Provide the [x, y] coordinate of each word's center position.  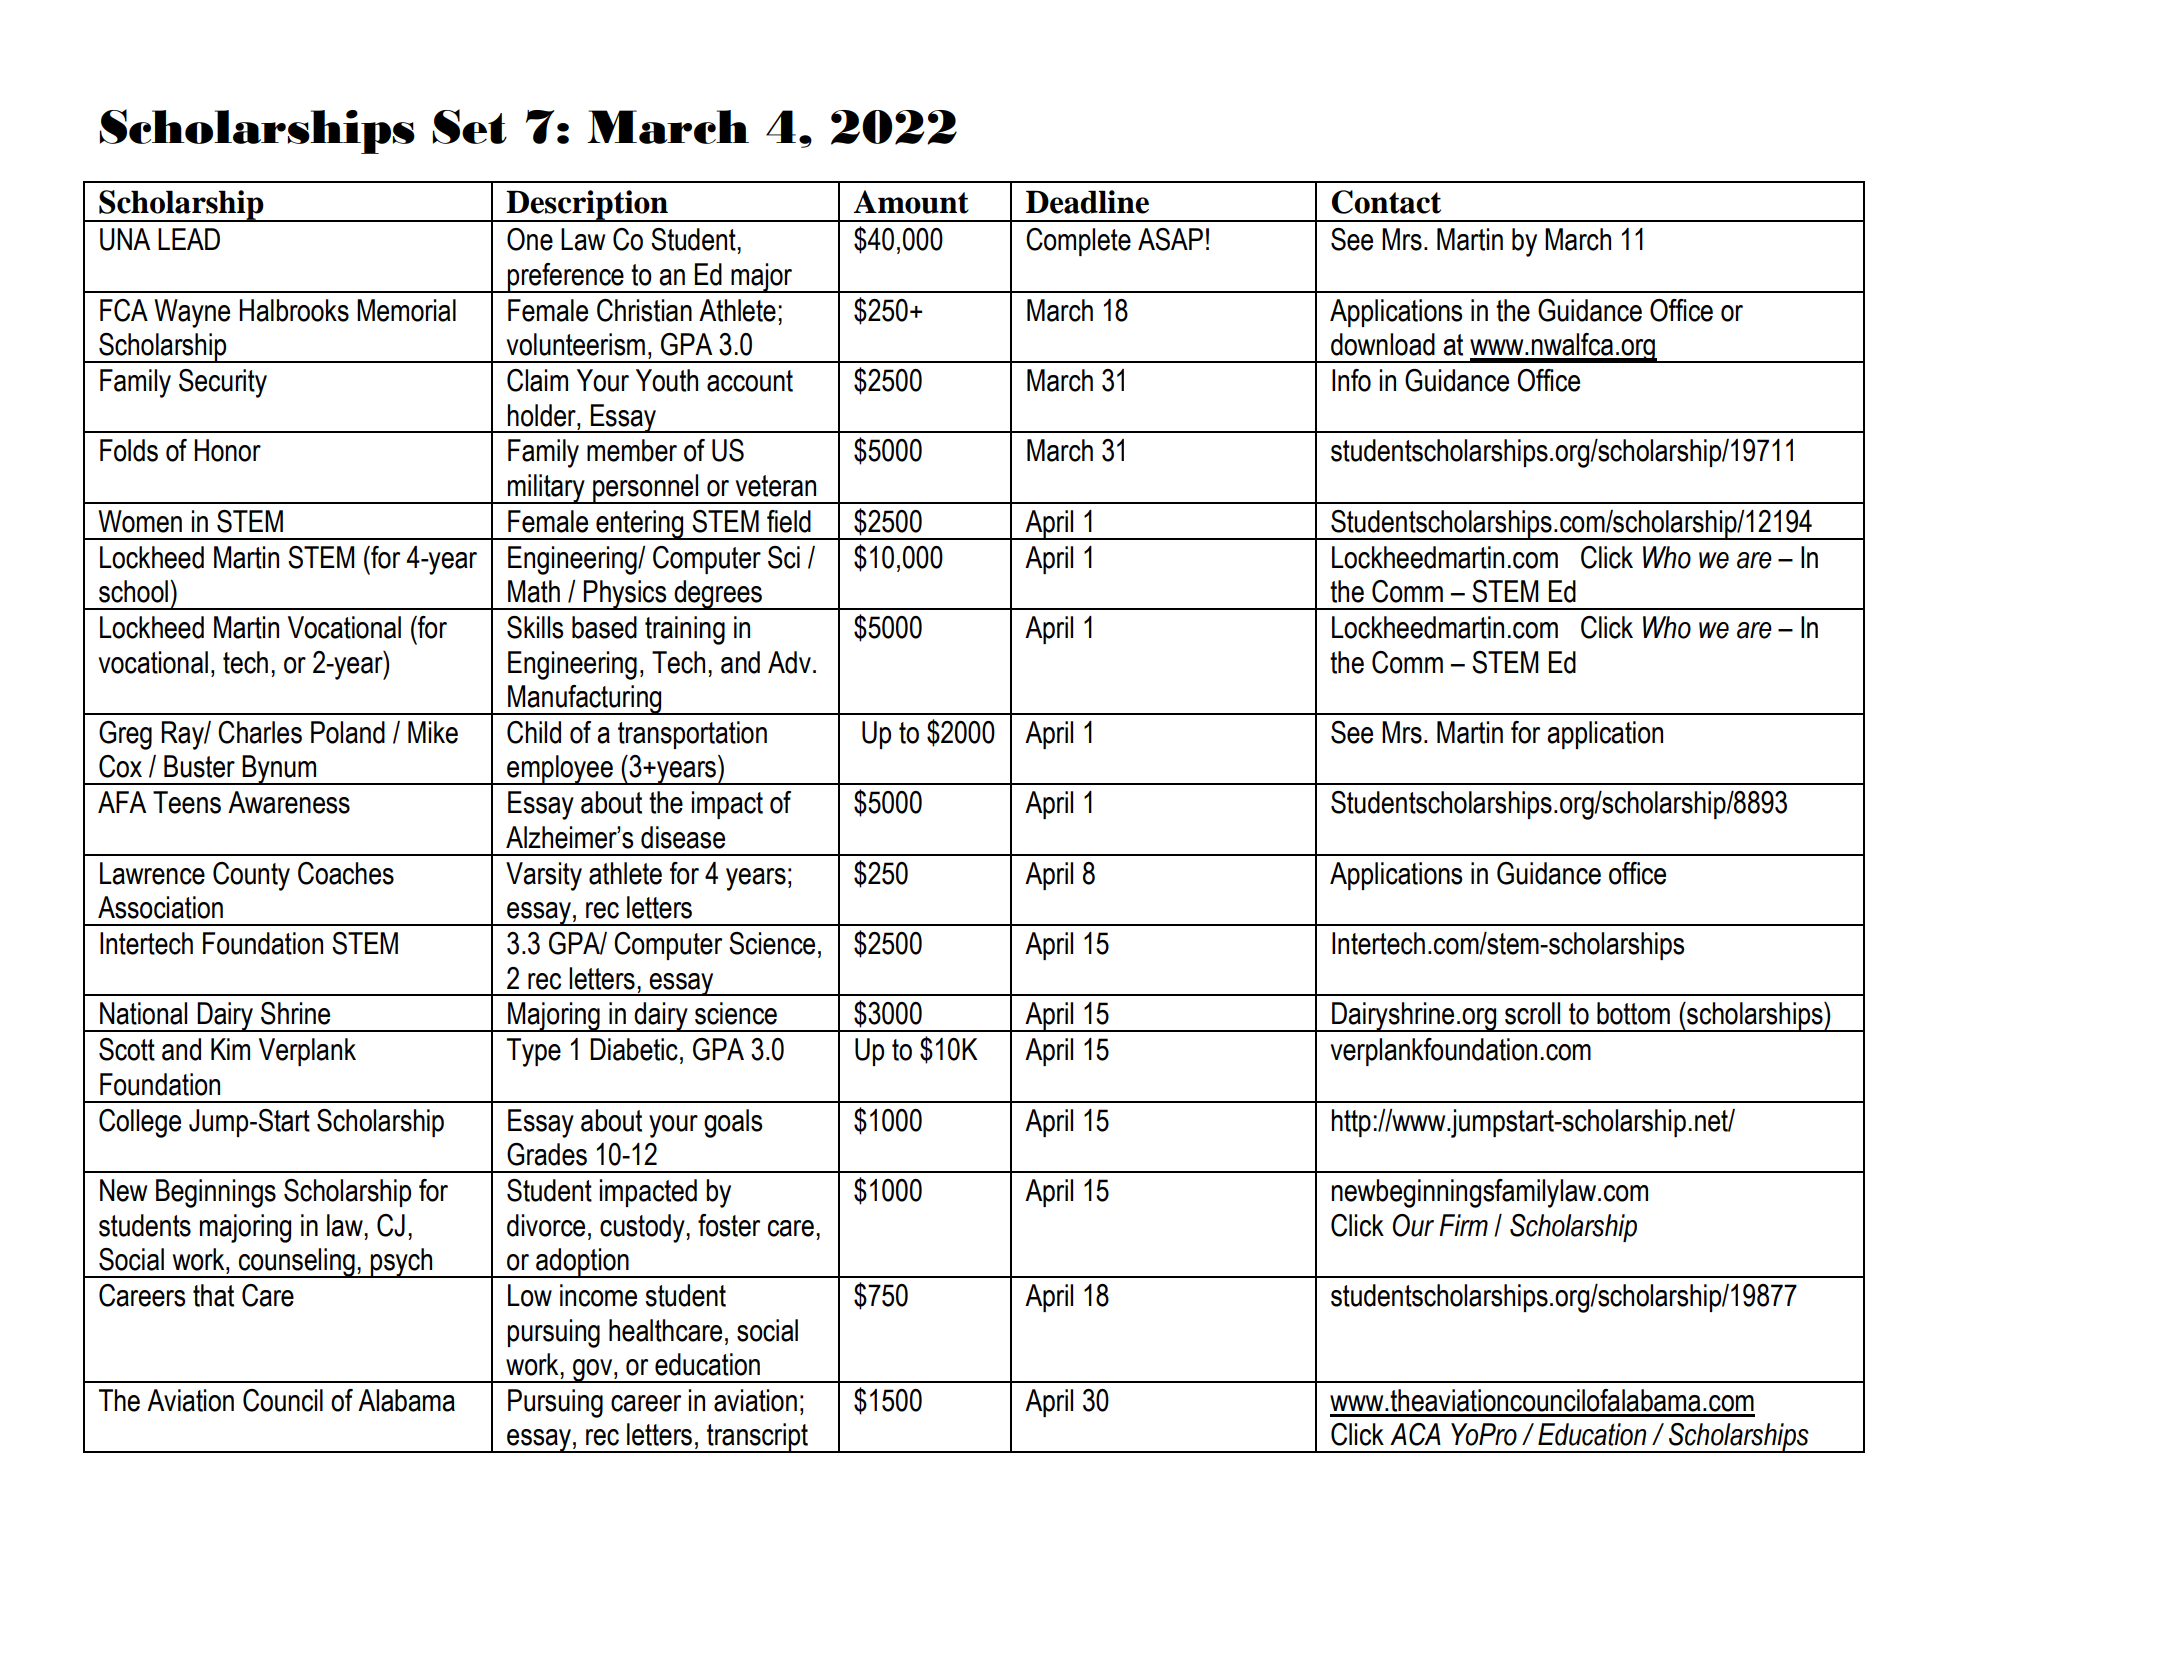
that [213, 1295]
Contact [1386, 202]
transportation [692, 735]
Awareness [289, 802]
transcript [757, 1438]
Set [469, 126]
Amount [911, 202]
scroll [1532, 1013]
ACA [1415, 1434]
